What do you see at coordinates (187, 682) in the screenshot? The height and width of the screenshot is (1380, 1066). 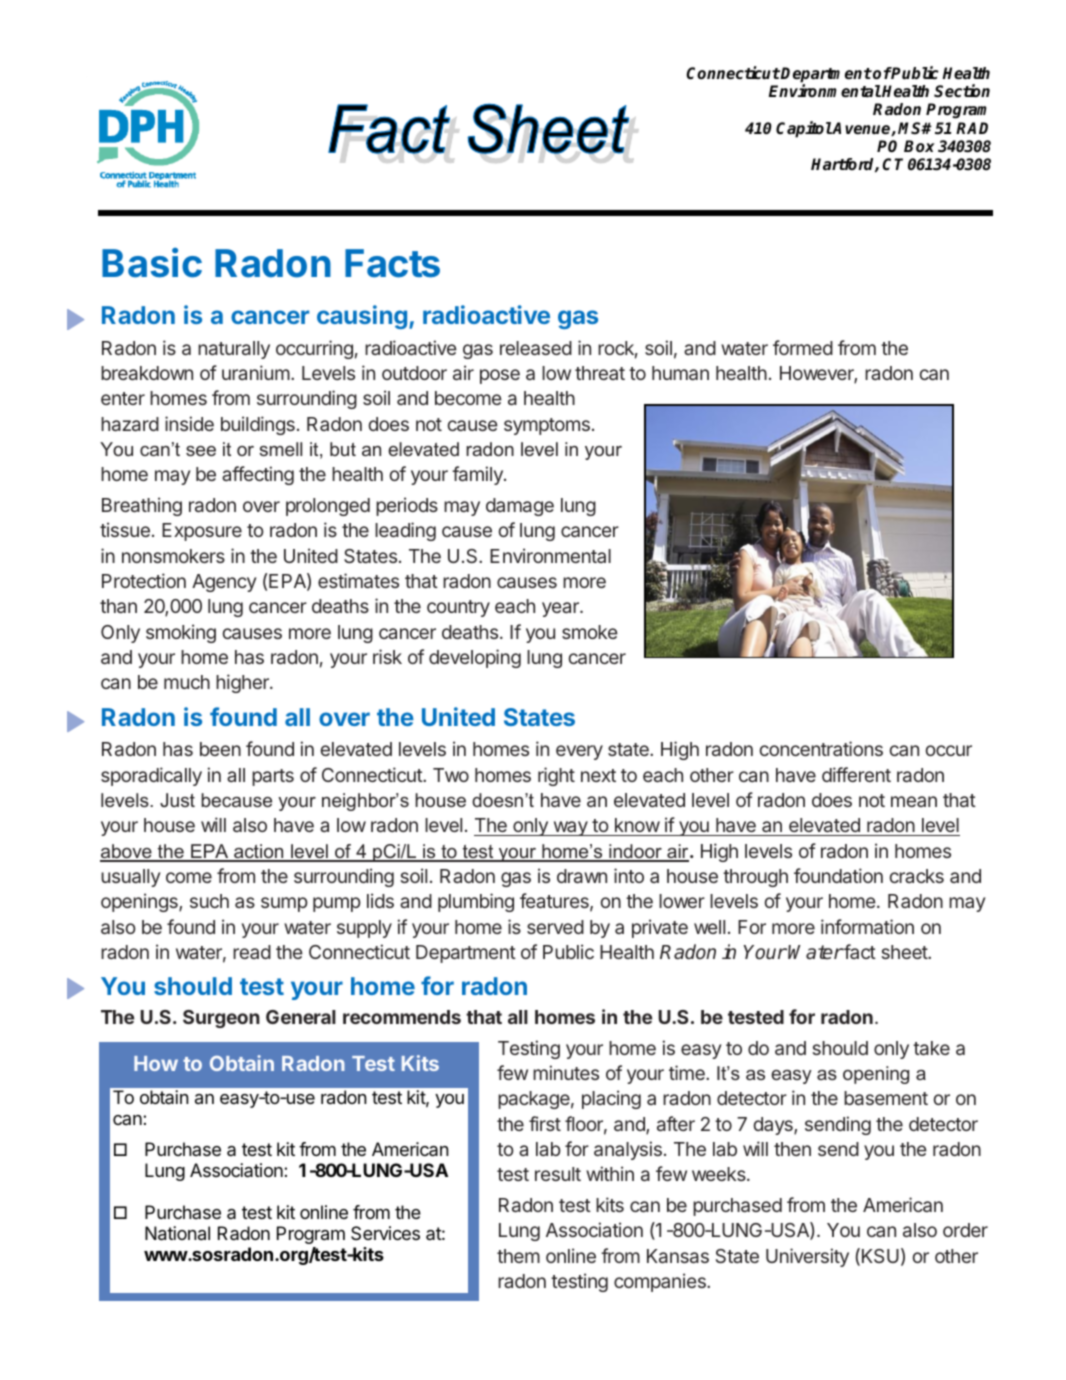 I see `much` at bounding box center [187, 682].
